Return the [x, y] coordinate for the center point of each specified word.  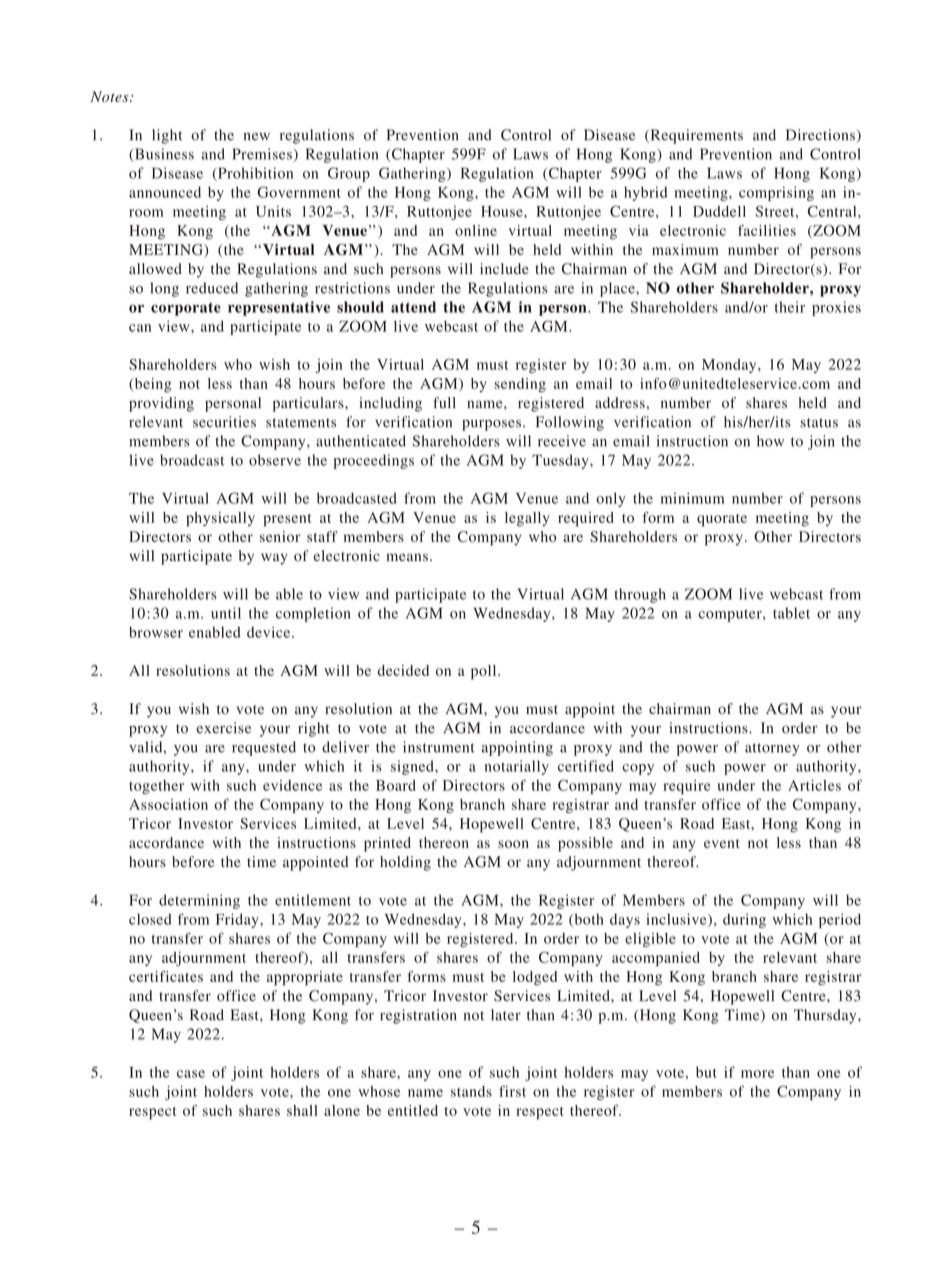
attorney [772, 749]
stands [471, 1091]
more [757, 1074]
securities [224, 422]
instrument [439, 747]
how [770, 441]
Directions [820, 135]
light [167, 136]
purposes [493, 425]
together [156, 787]
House [503, 211]
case [191, 1074]
